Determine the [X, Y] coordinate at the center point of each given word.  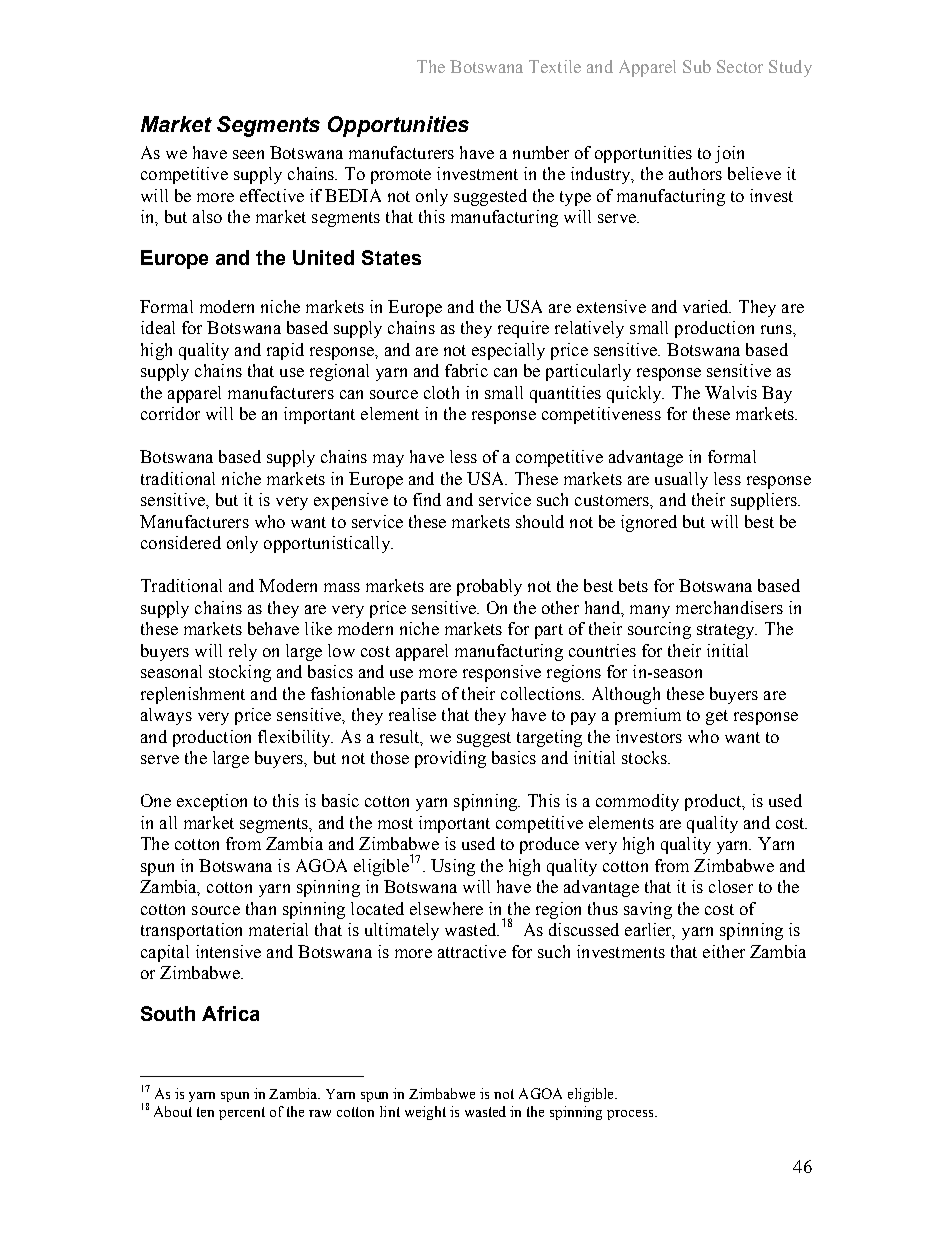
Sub [697, 66]
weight [425, 1113]
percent [242, 1113]
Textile [555, 66]
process [631, 1115]
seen [248, 154]
